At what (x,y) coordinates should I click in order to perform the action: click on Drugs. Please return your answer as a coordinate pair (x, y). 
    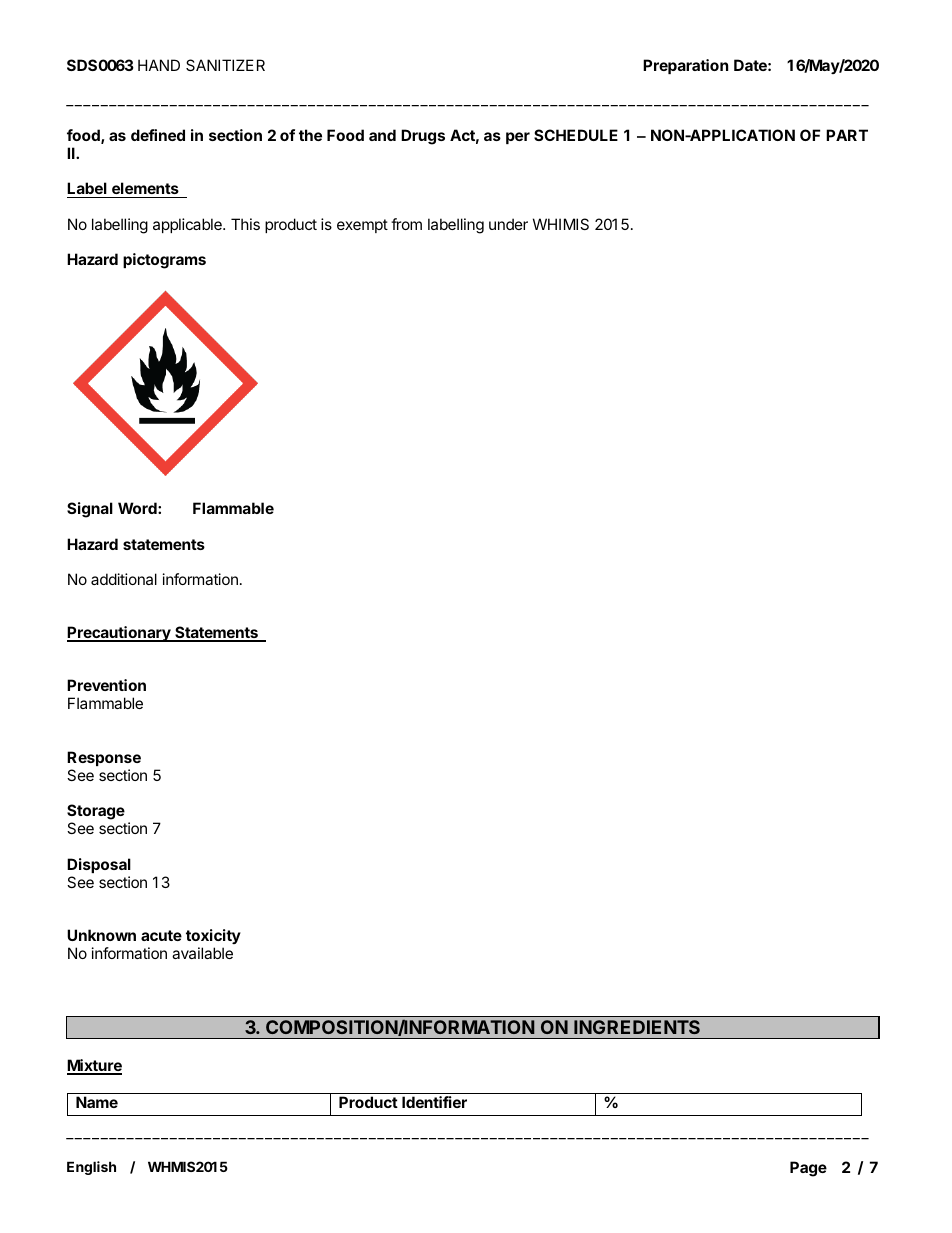
    Looking at the image, I should click on (423, 137).
